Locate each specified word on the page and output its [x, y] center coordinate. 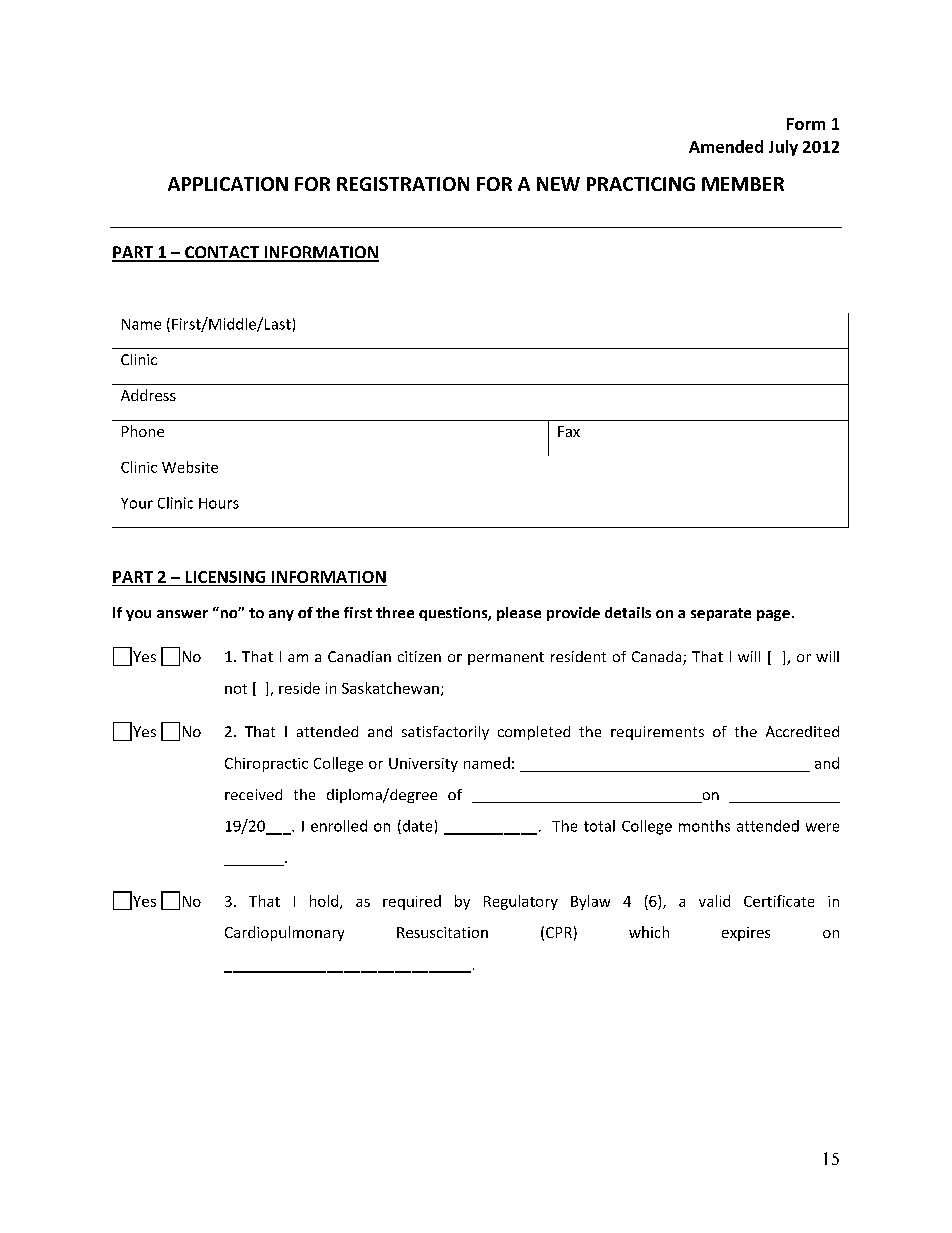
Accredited [802, 731]
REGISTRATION [403, 184]
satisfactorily [445, 733]
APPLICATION [228, 184]
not [236, 689]
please [519, 614]
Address [148, 395]
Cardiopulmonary [284, 933]
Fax [569, 431]
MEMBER [743, 184]
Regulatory [521, 902]
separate [721, 614]
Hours [219, 503]
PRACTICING [641, 184]
